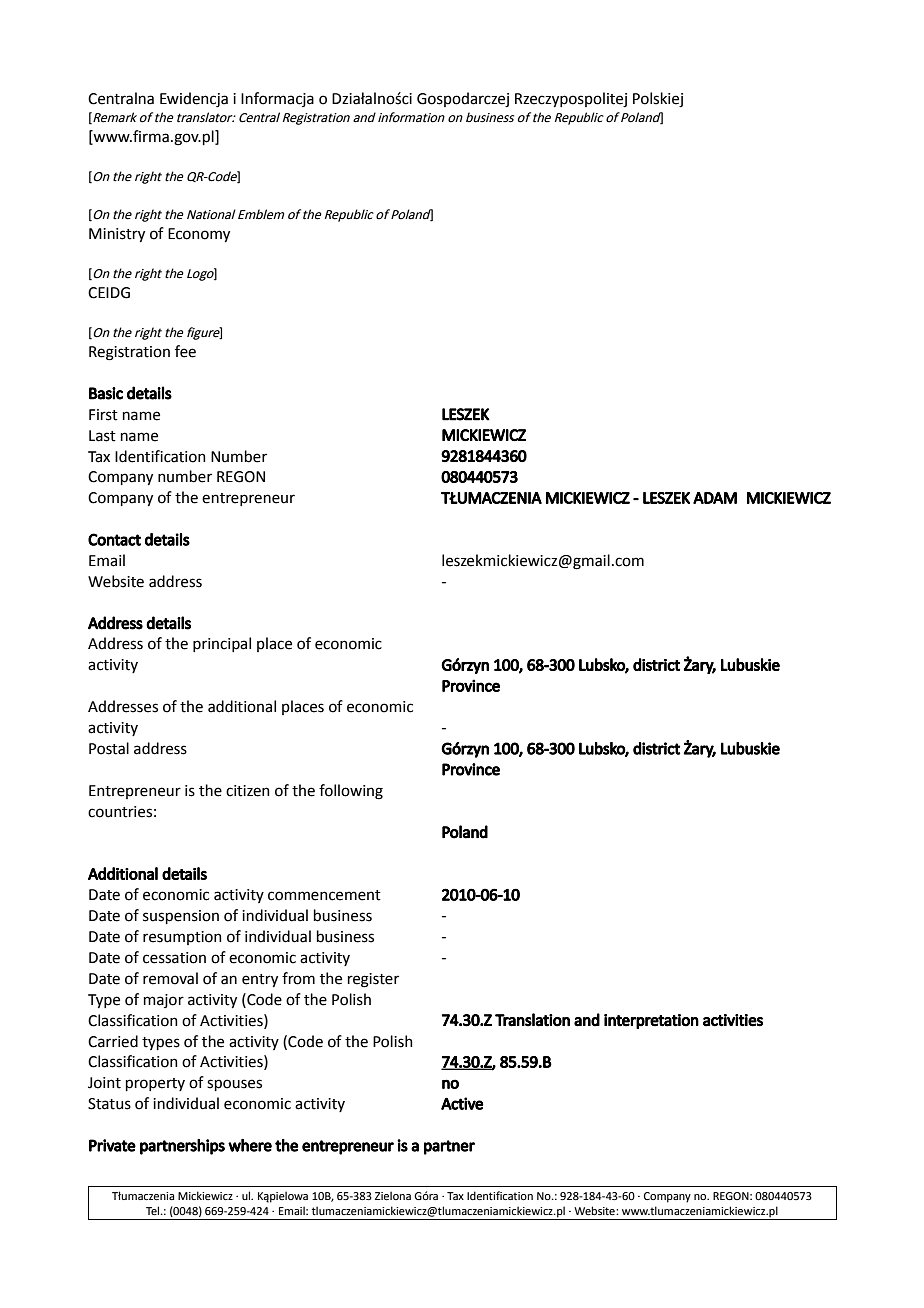 Image resolution: width=924 pixels, height=1308 pixels. Describe the element at coordinates (324, 895) in the screenshot. I see `commencement` at that location.
